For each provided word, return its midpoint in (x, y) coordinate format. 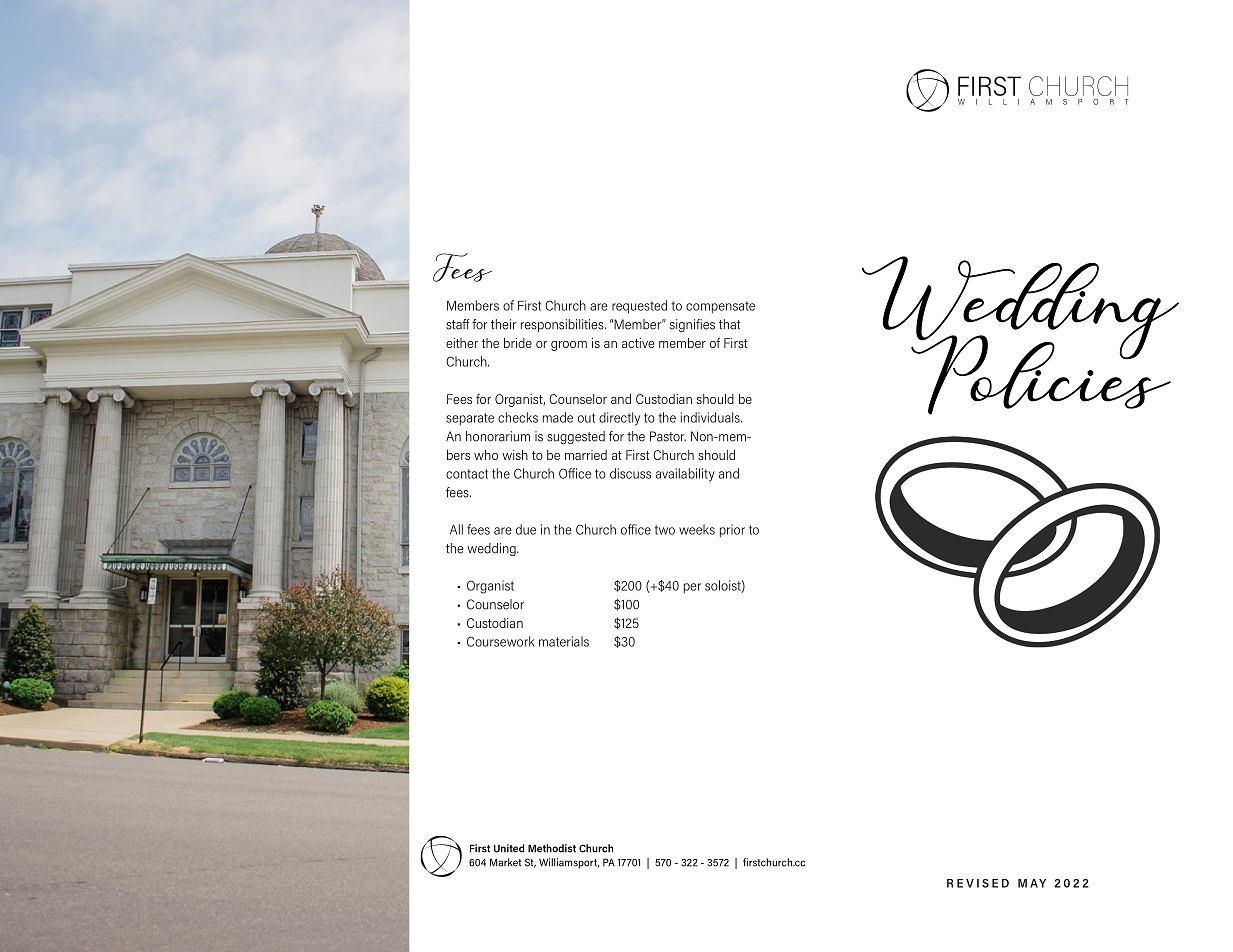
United (509, 848)
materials (564, 641)
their (504, 324)
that (730, 324)
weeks (697, 529)
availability (685, 475)
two (664, 530)
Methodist (552, 848)
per (692, 588)
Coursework (501, 641)
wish (515, 455)
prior (732, 531)
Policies (1041, 374)
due (526, 529)
